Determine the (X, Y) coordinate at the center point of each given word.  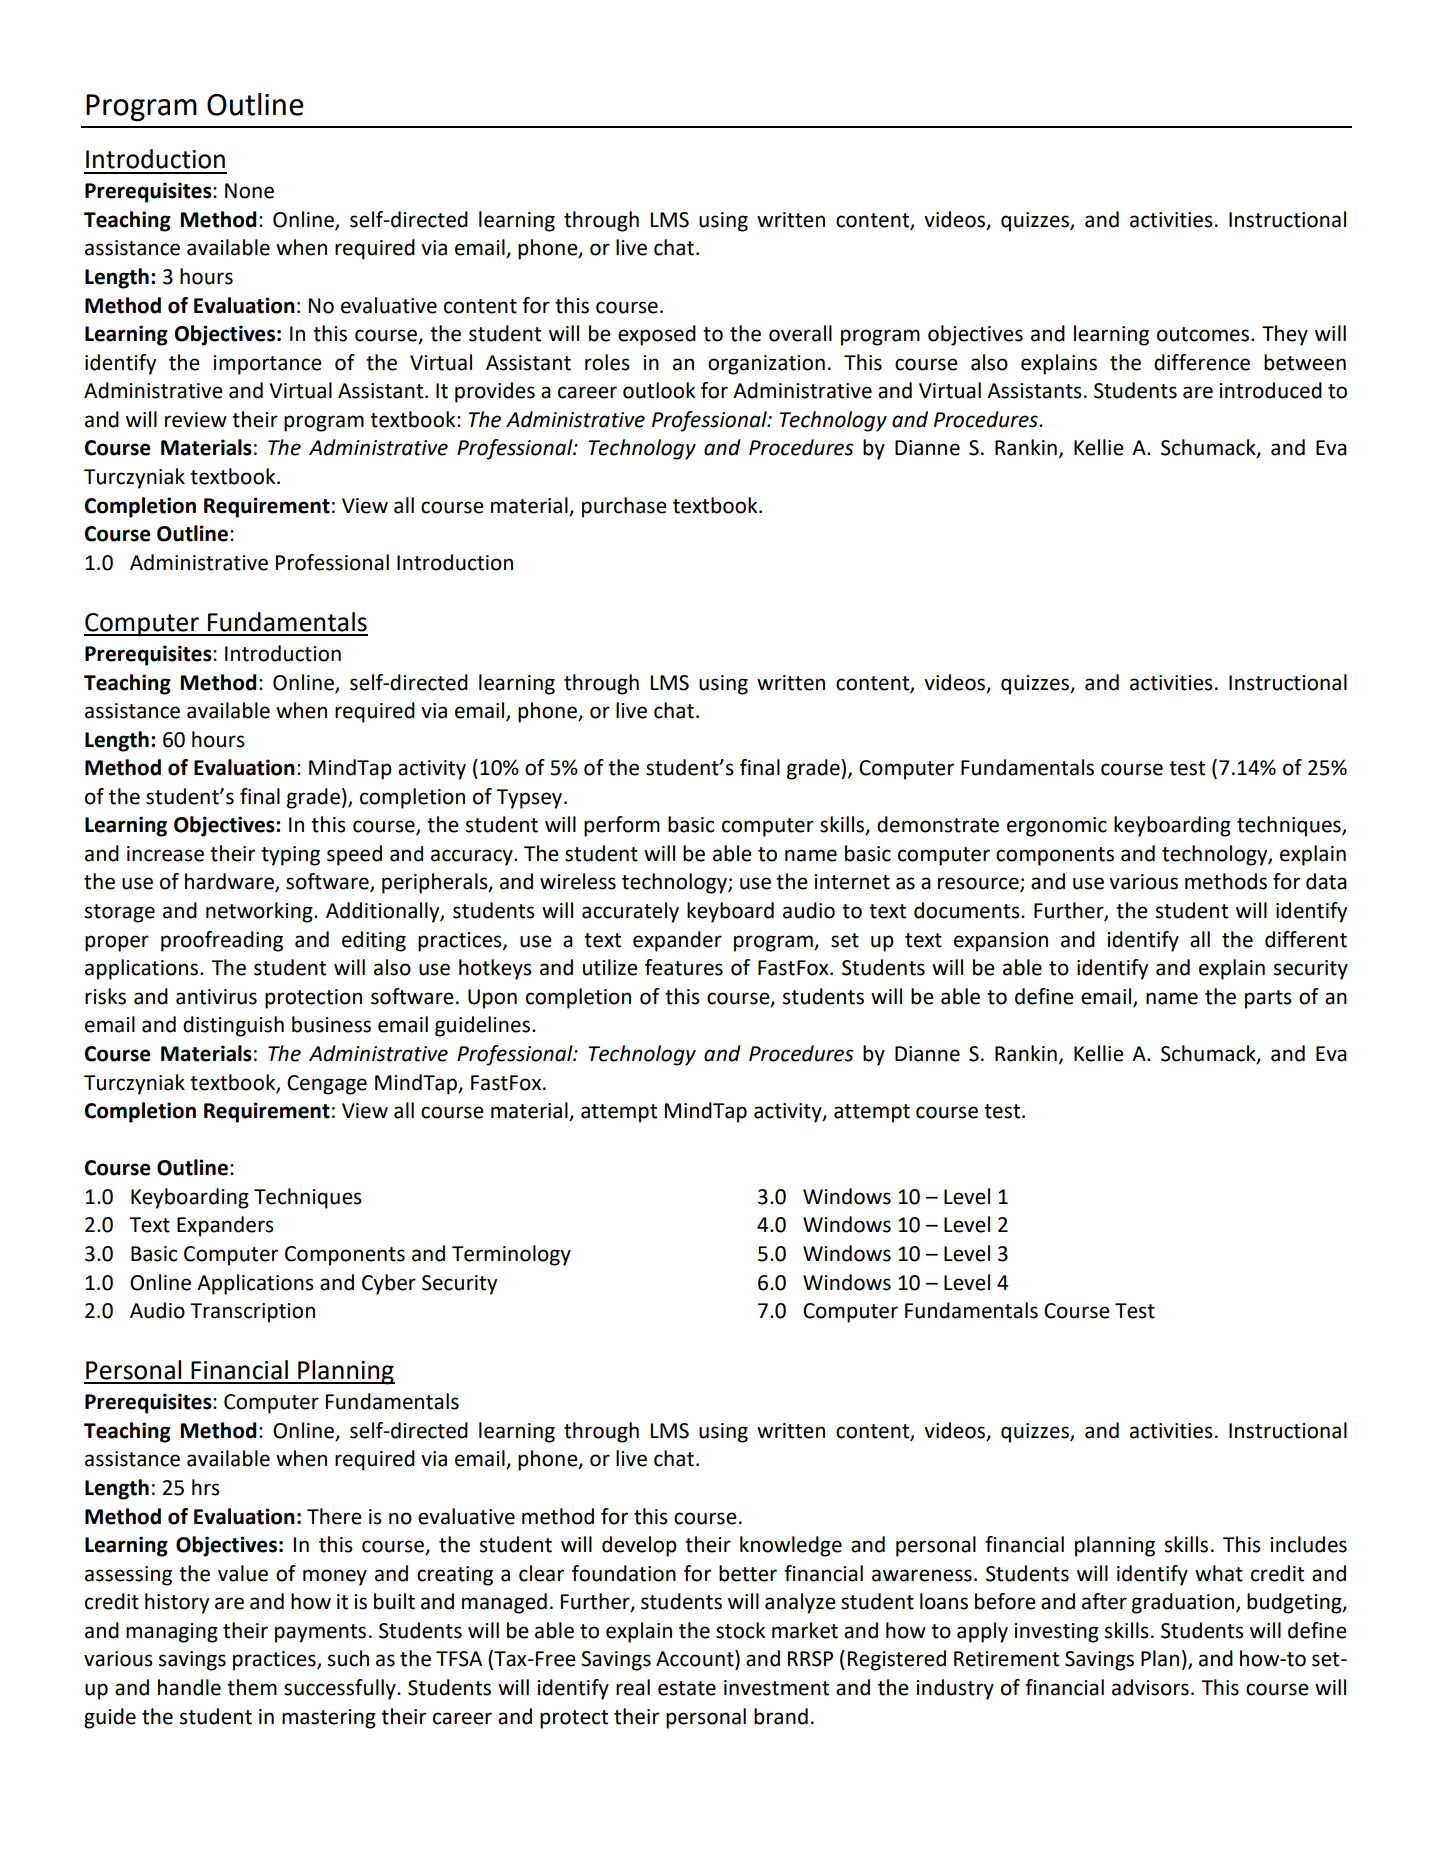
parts (1268, 999)
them (252, 1687)
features (684, 967)
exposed (657, 335)
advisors (1150, 1687)
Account (696, 1659)
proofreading (222, 941)
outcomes (1203, 334)
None (249, 191)
